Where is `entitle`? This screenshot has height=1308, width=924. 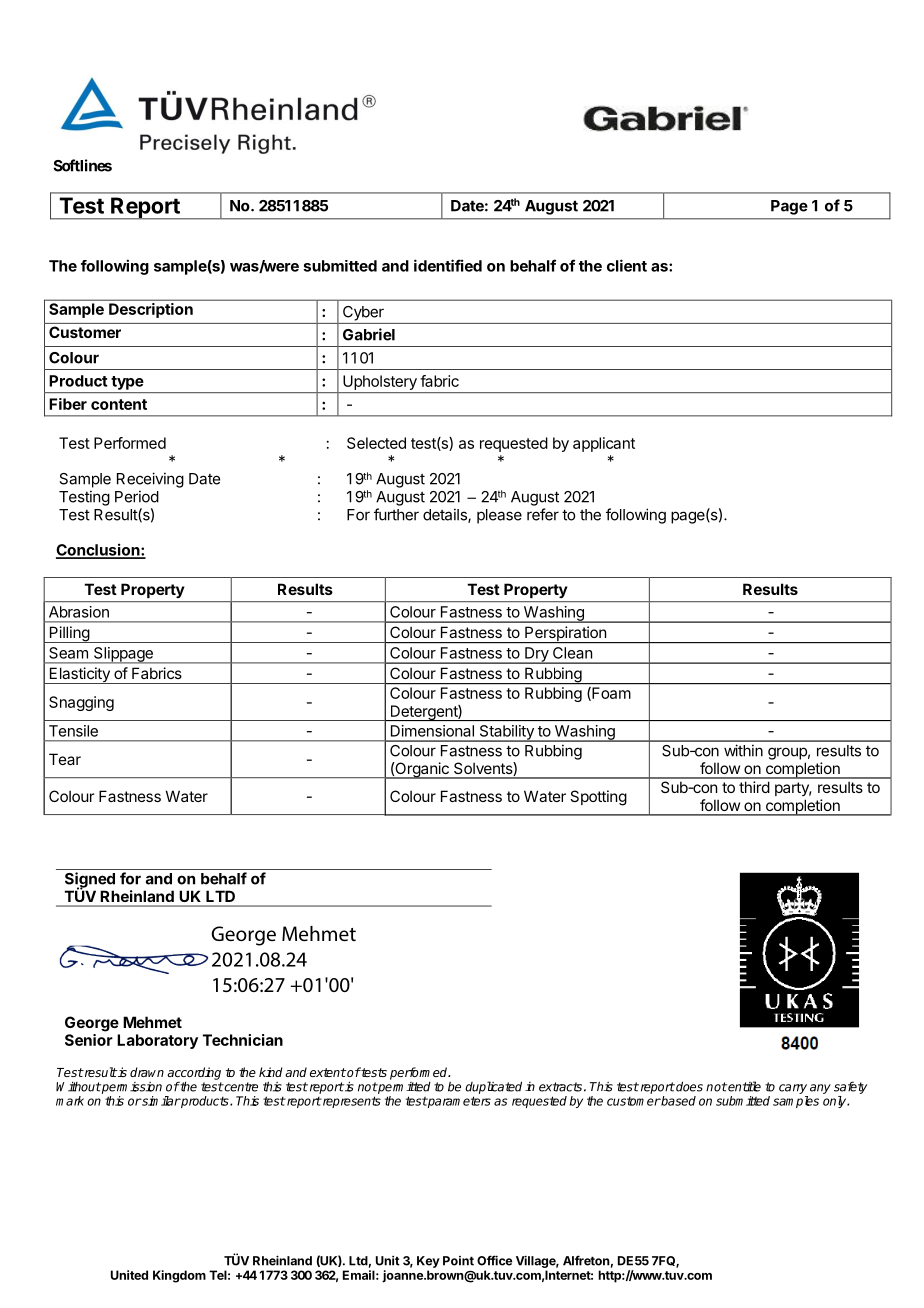 entitle is located at coordinates (743, 1086).
